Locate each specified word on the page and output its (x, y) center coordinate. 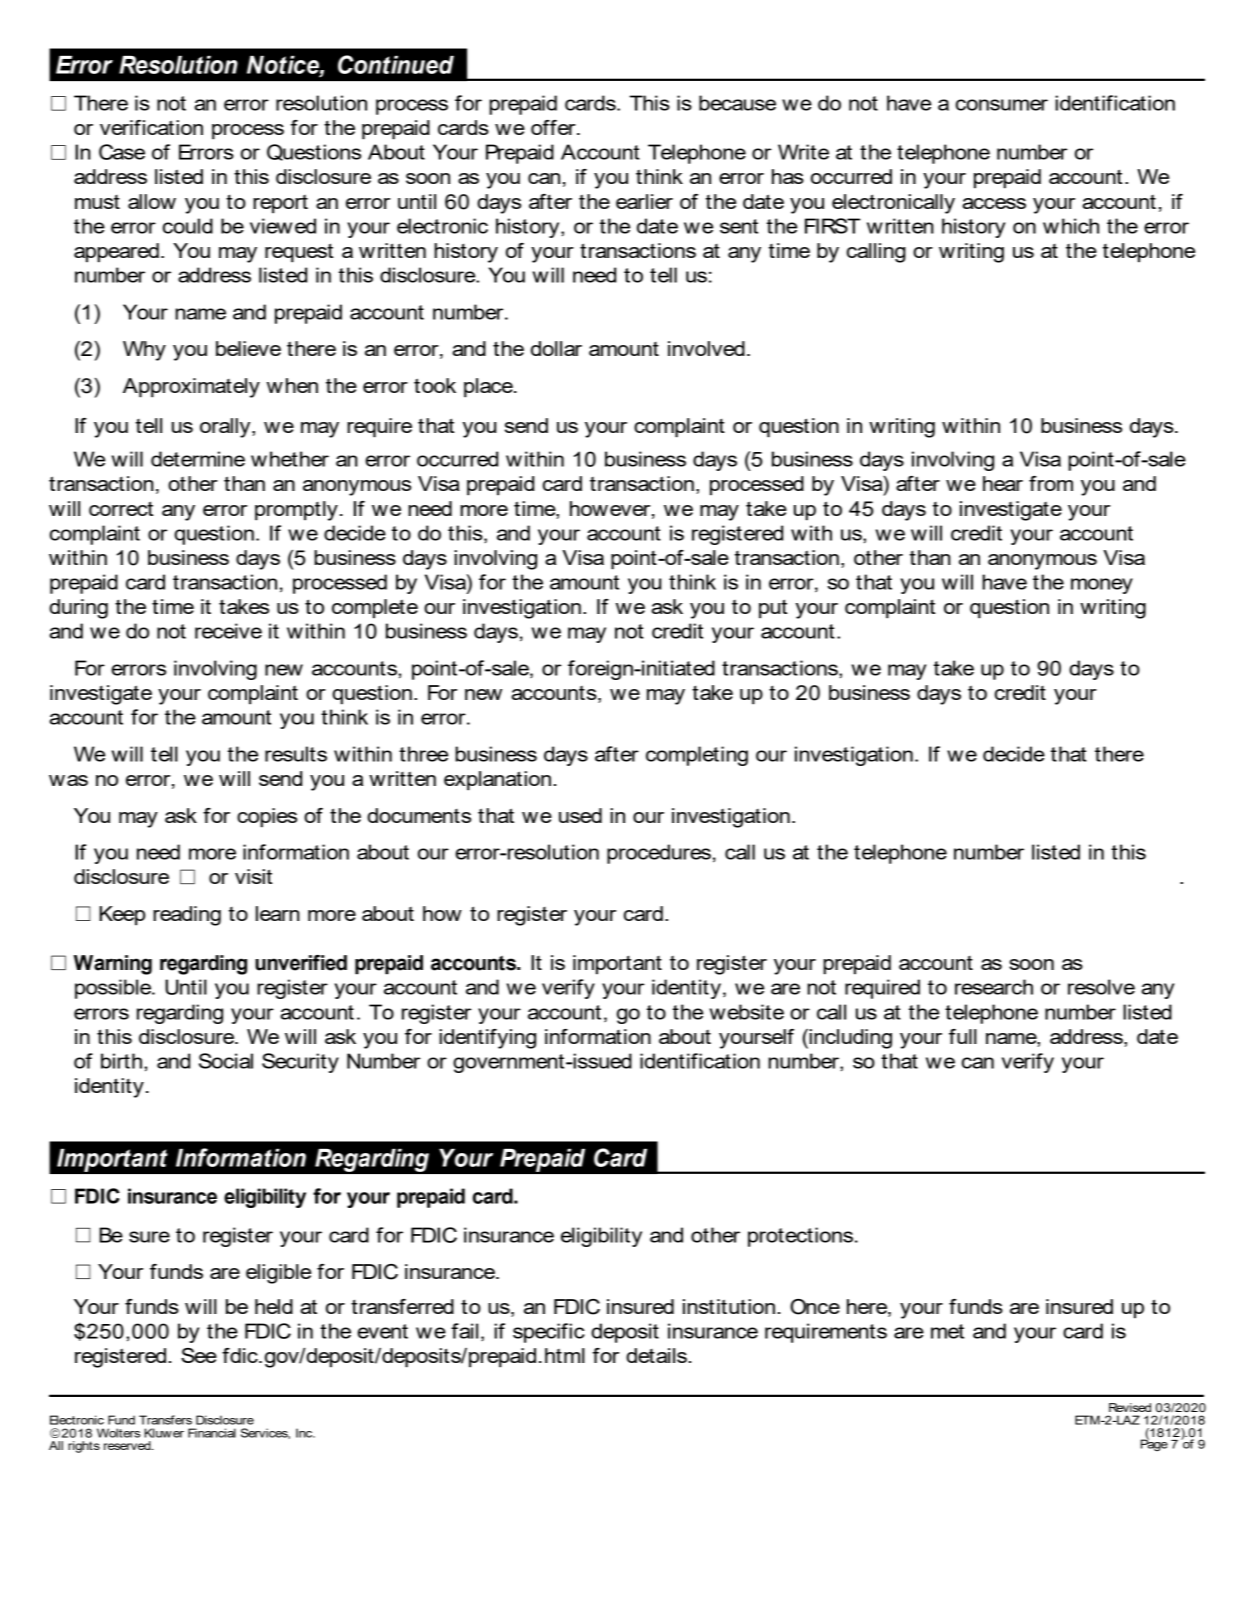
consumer (1002, 105)
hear (1003, 483)
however (611, 509)
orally (226, 428)
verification (151, 127)
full (963, 1036)
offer (554, 127)
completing (697, 756)
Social (226, 1061)
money (1102, 586)
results (296, 754)
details (656, 1355)
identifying (487, 1039)
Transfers (165, 1420)
